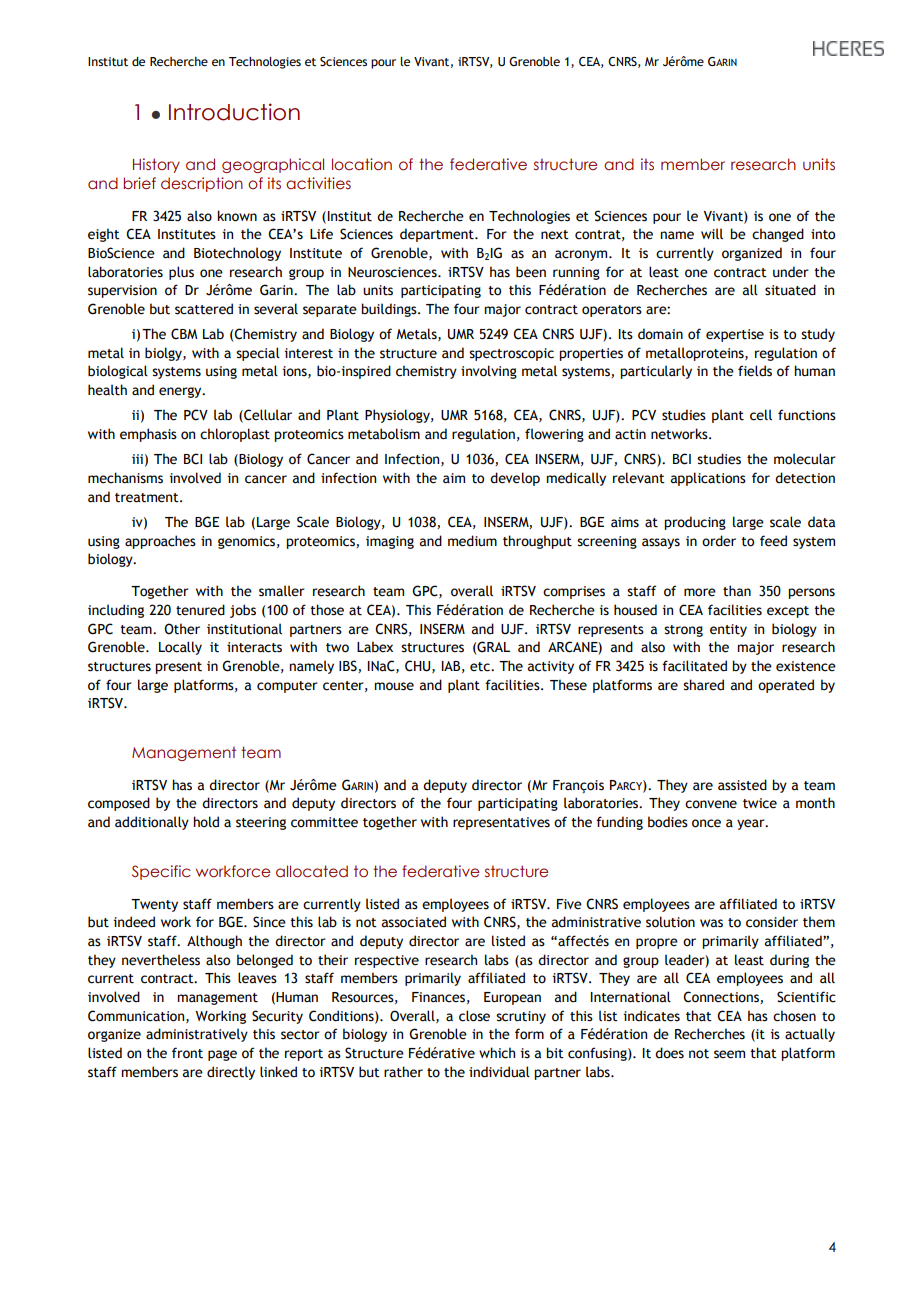 This screenshot has width=924, height=1309. Describe the element at coordinates (742, 785) in the screenshot. I see `assisted` at that location.
